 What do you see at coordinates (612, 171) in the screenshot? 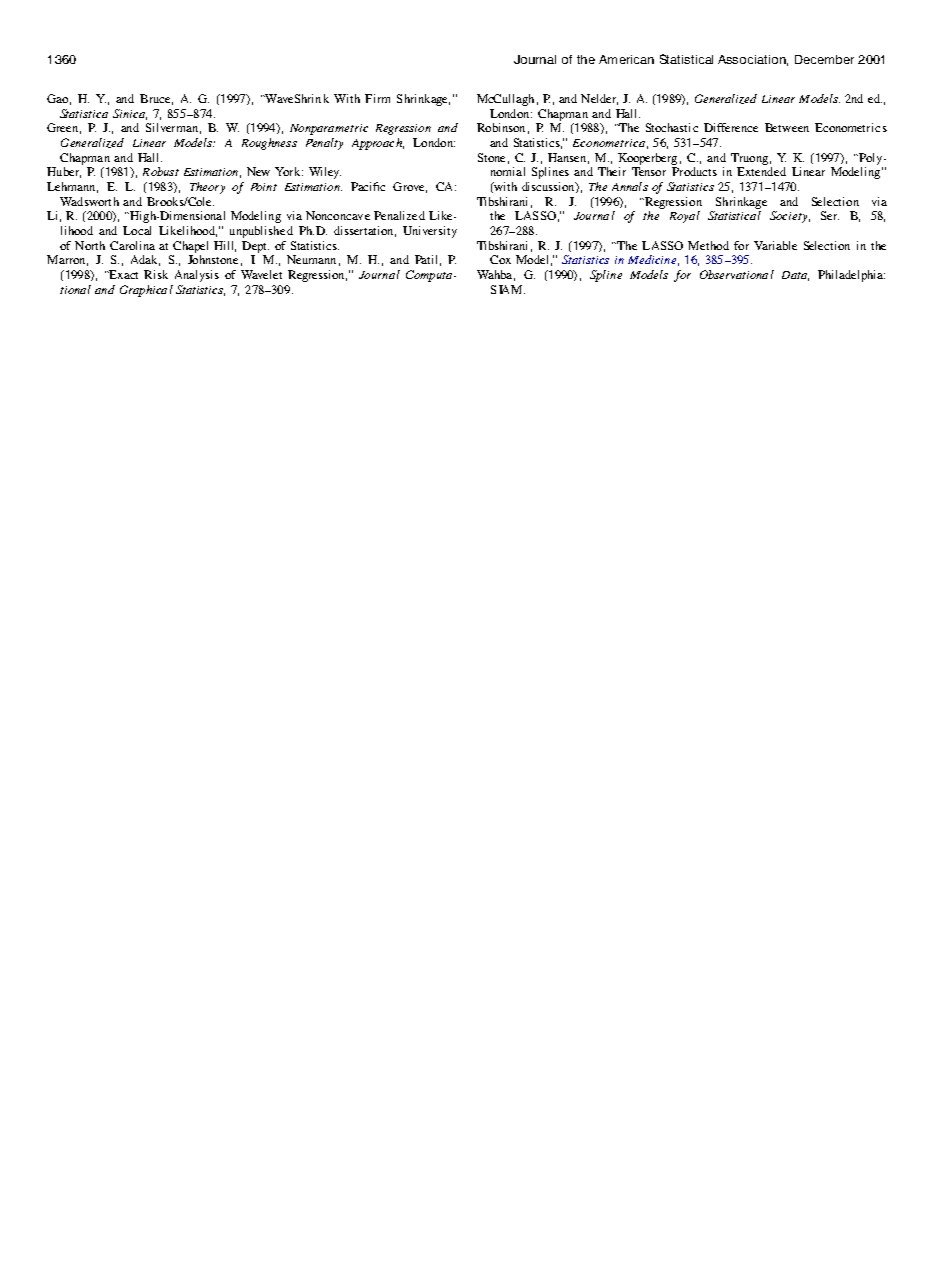
I see `Their` at bounding box center [612, 171].
